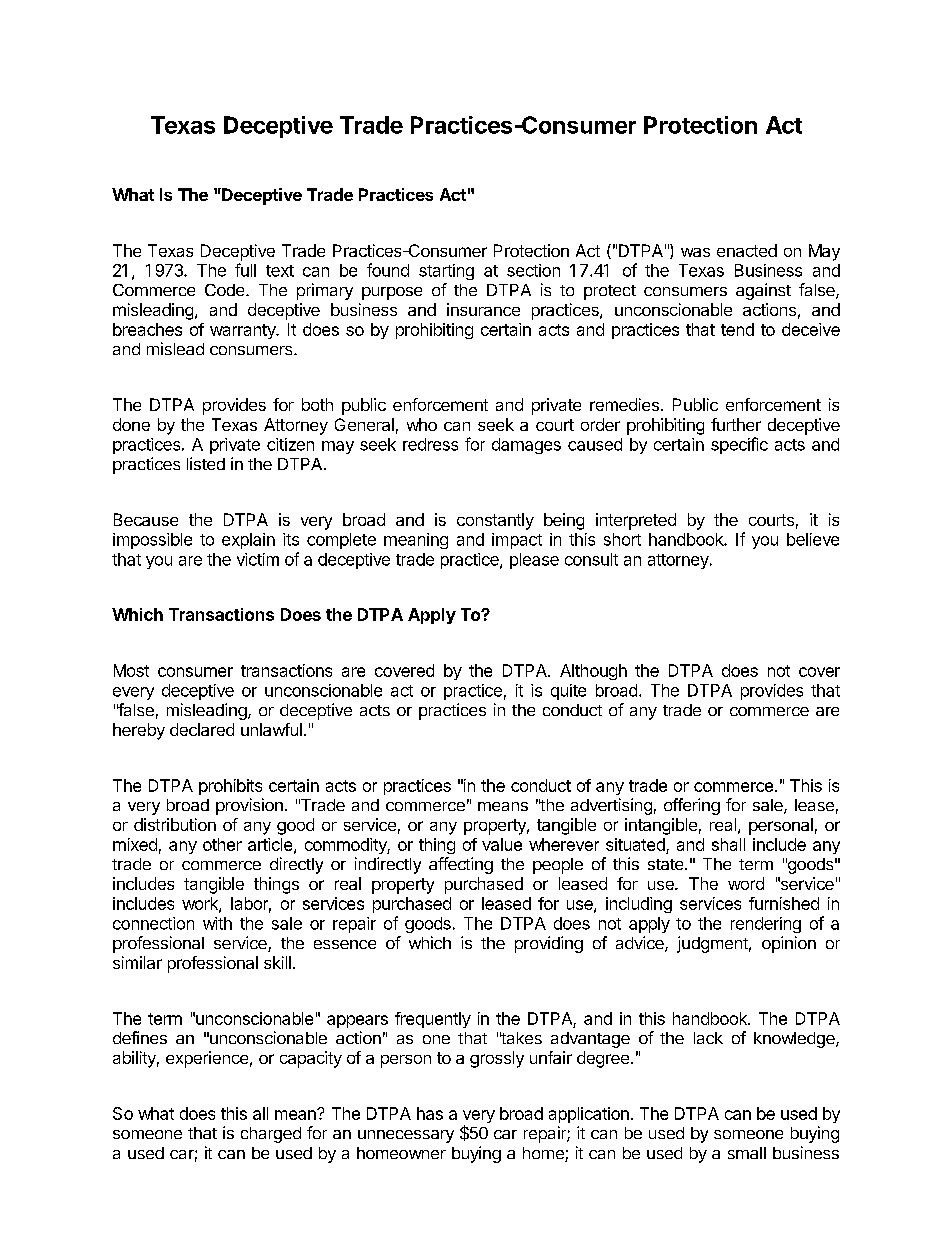 This screenshot has width=952, height=1233. Describe the element at coordinates (766, 925) in the screenshot. I see `rendering` at that location.
